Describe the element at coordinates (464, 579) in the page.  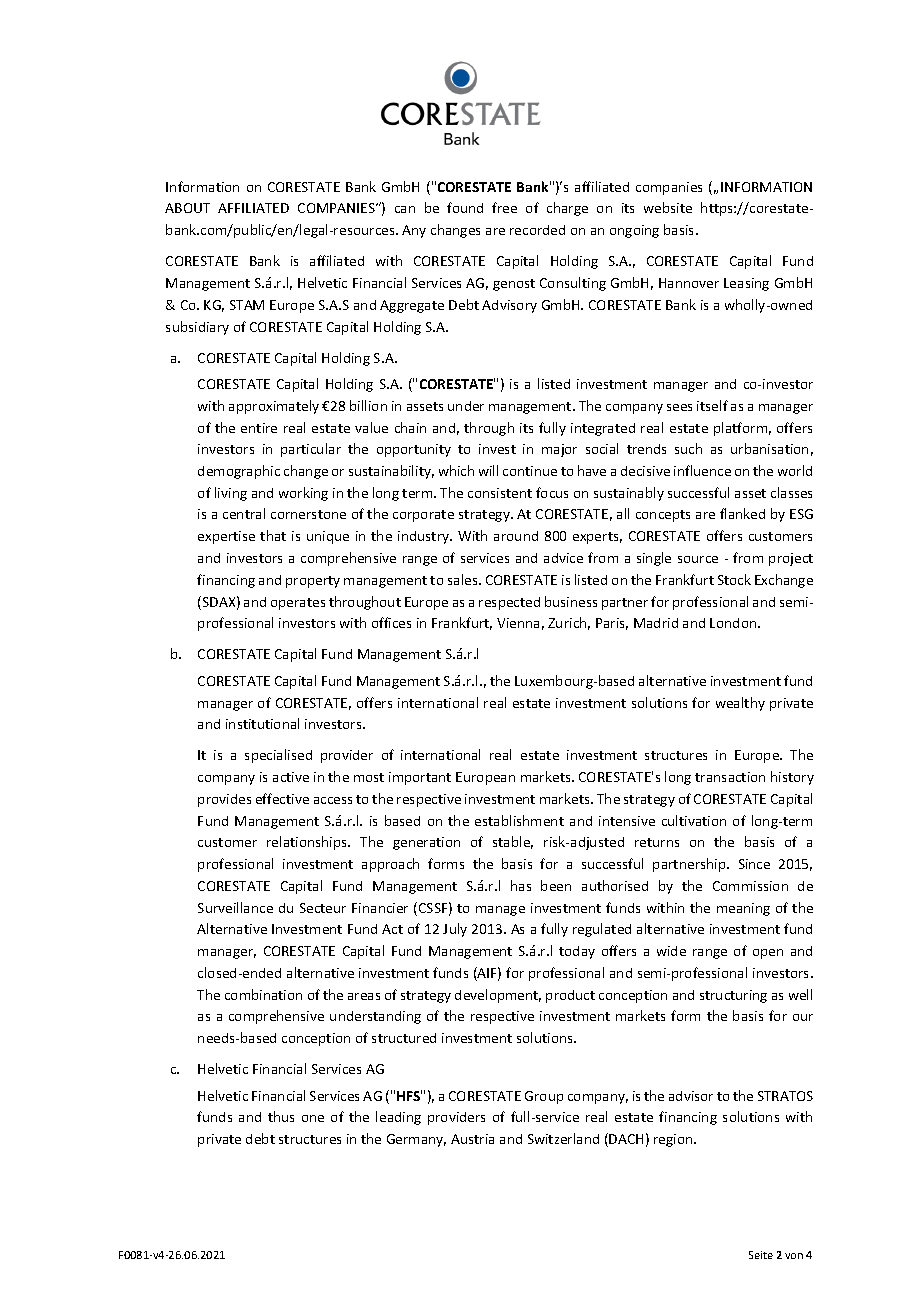
I see `sales` at that location.
